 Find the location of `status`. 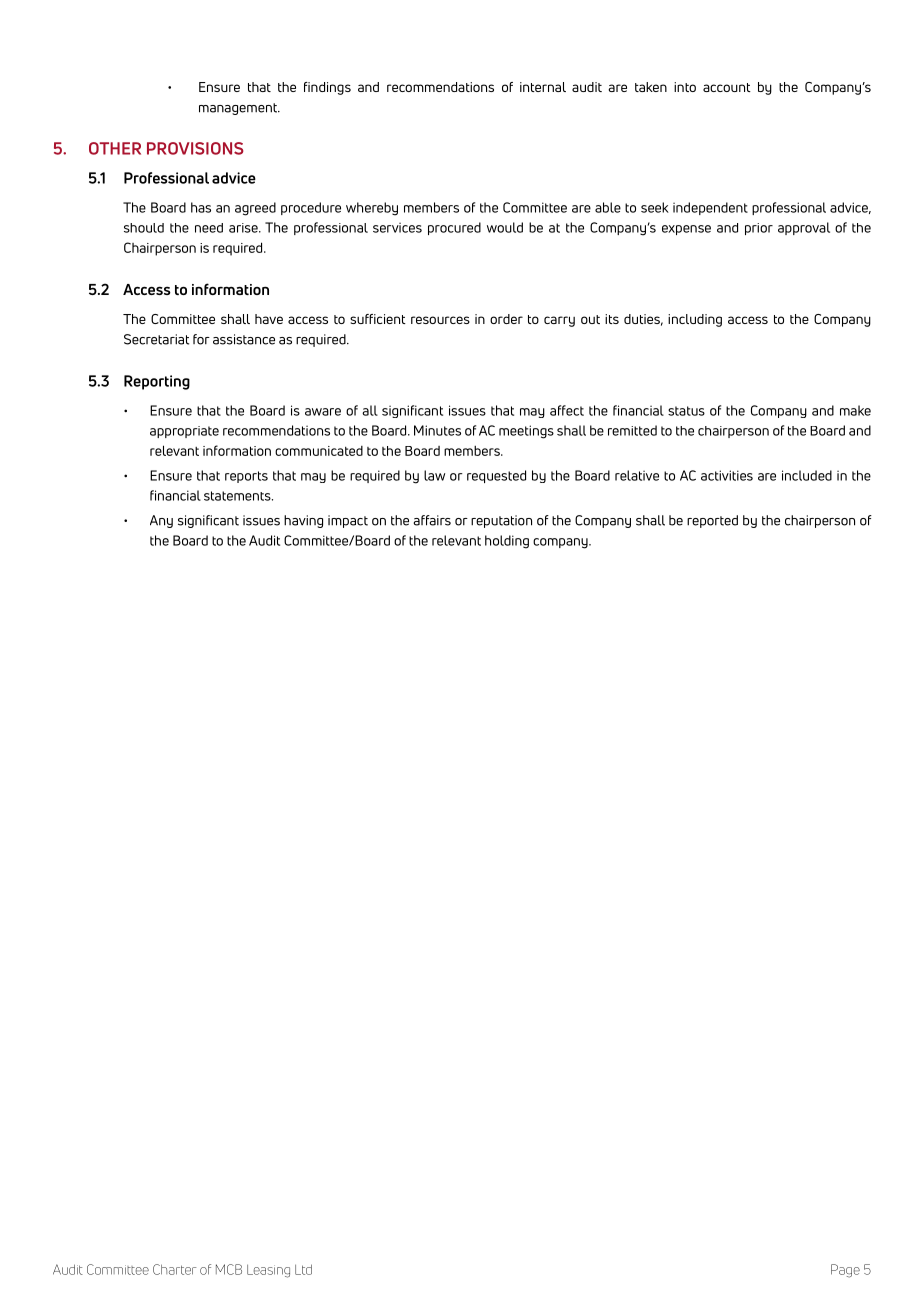

status is located at coordinates (686, 411).
